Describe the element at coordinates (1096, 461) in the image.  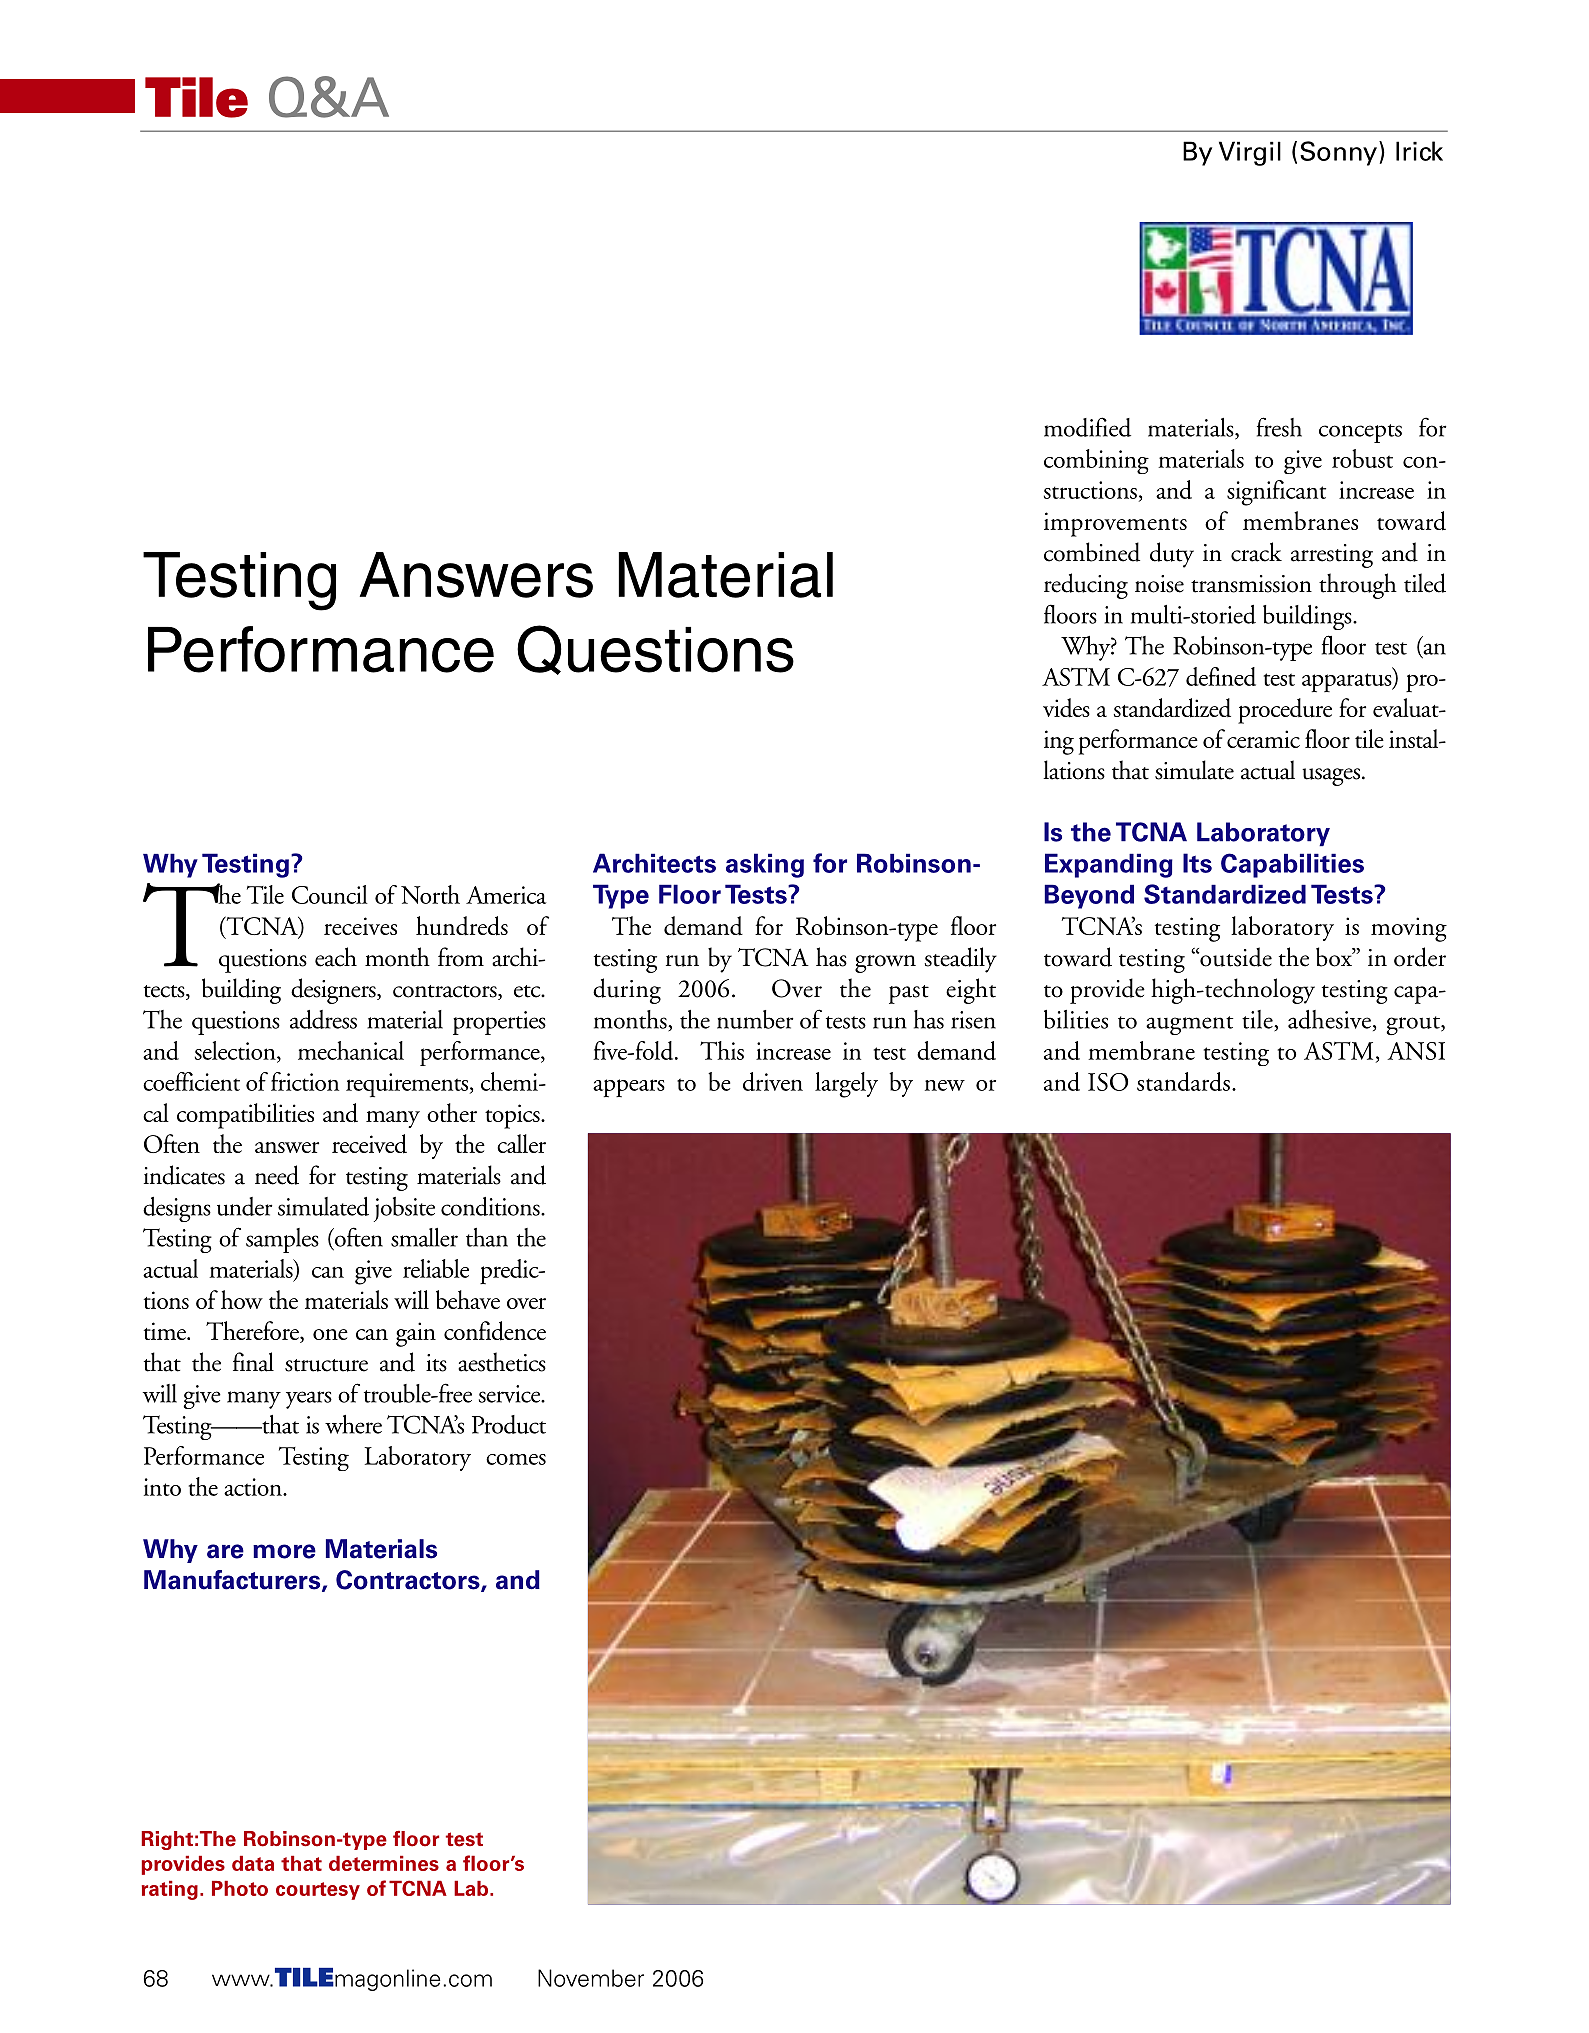
I see `combining` at that location.
